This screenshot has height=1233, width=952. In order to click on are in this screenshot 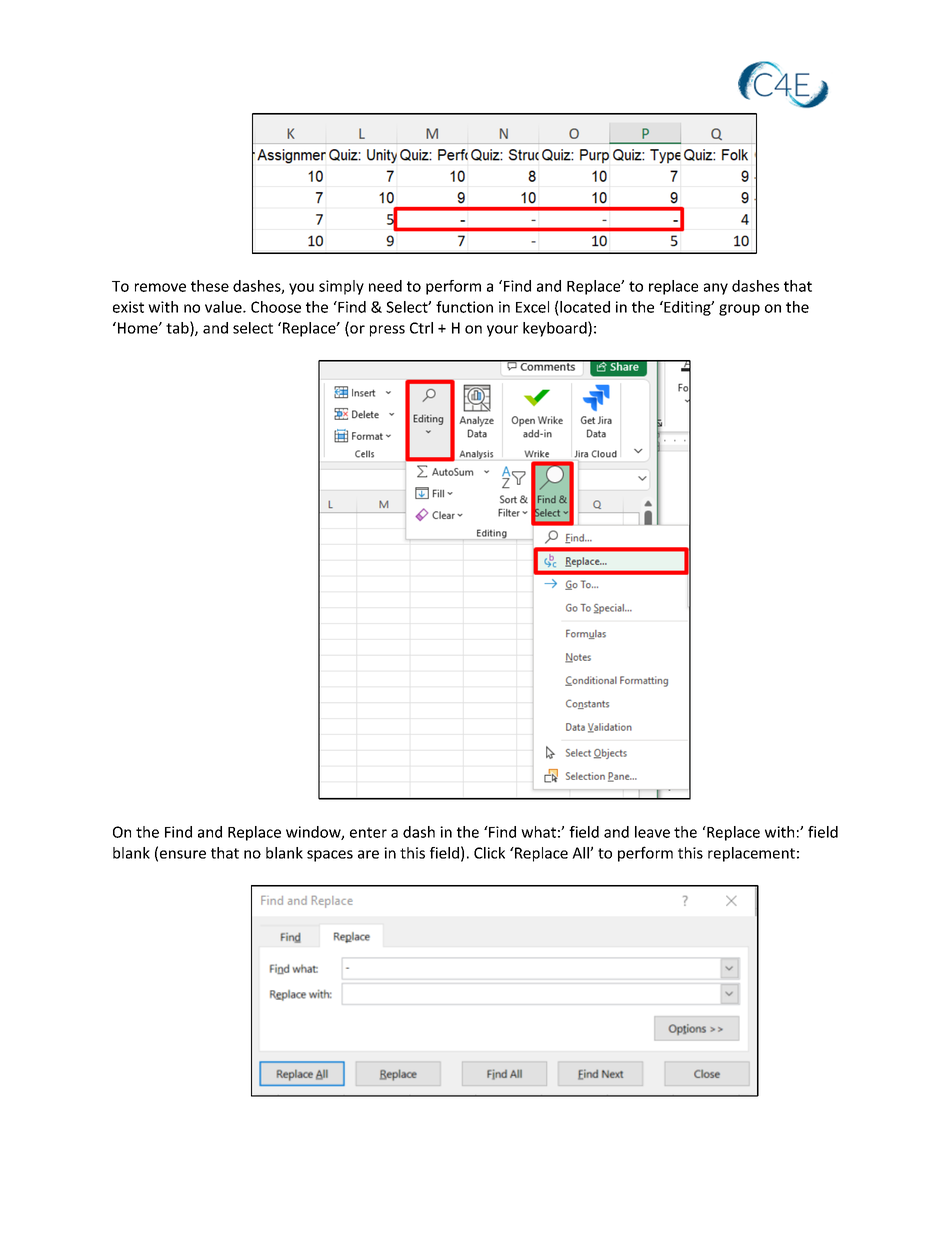, I will do `click(368, 854)`.
